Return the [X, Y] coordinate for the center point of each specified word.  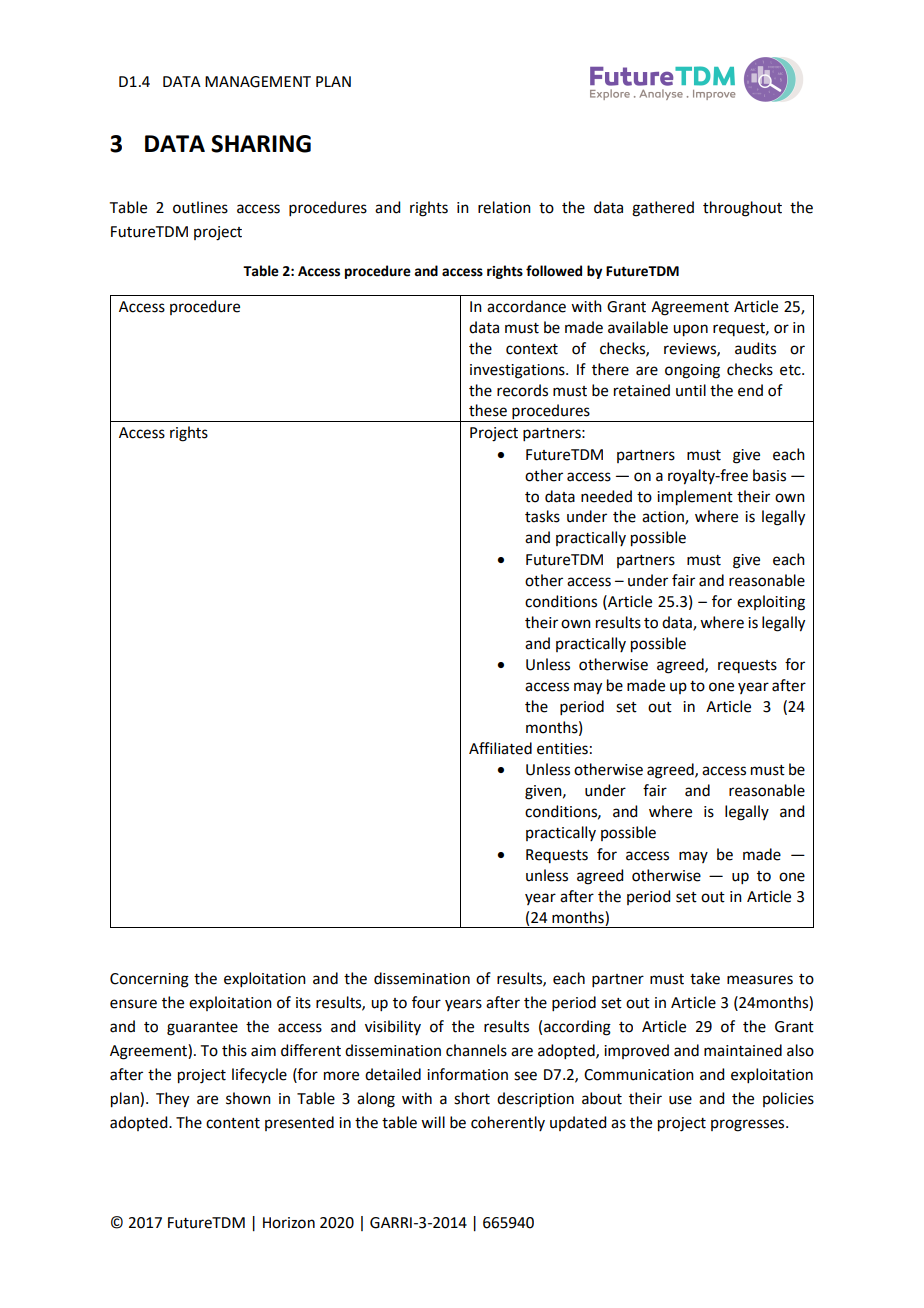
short [472, 1098]
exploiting [771, 603]
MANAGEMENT [258, 82]
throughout [742, 209]
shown [248, 1098]
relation [504, 207]
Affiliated [500, 748]
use [680, 1100]
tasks [542, 516]
